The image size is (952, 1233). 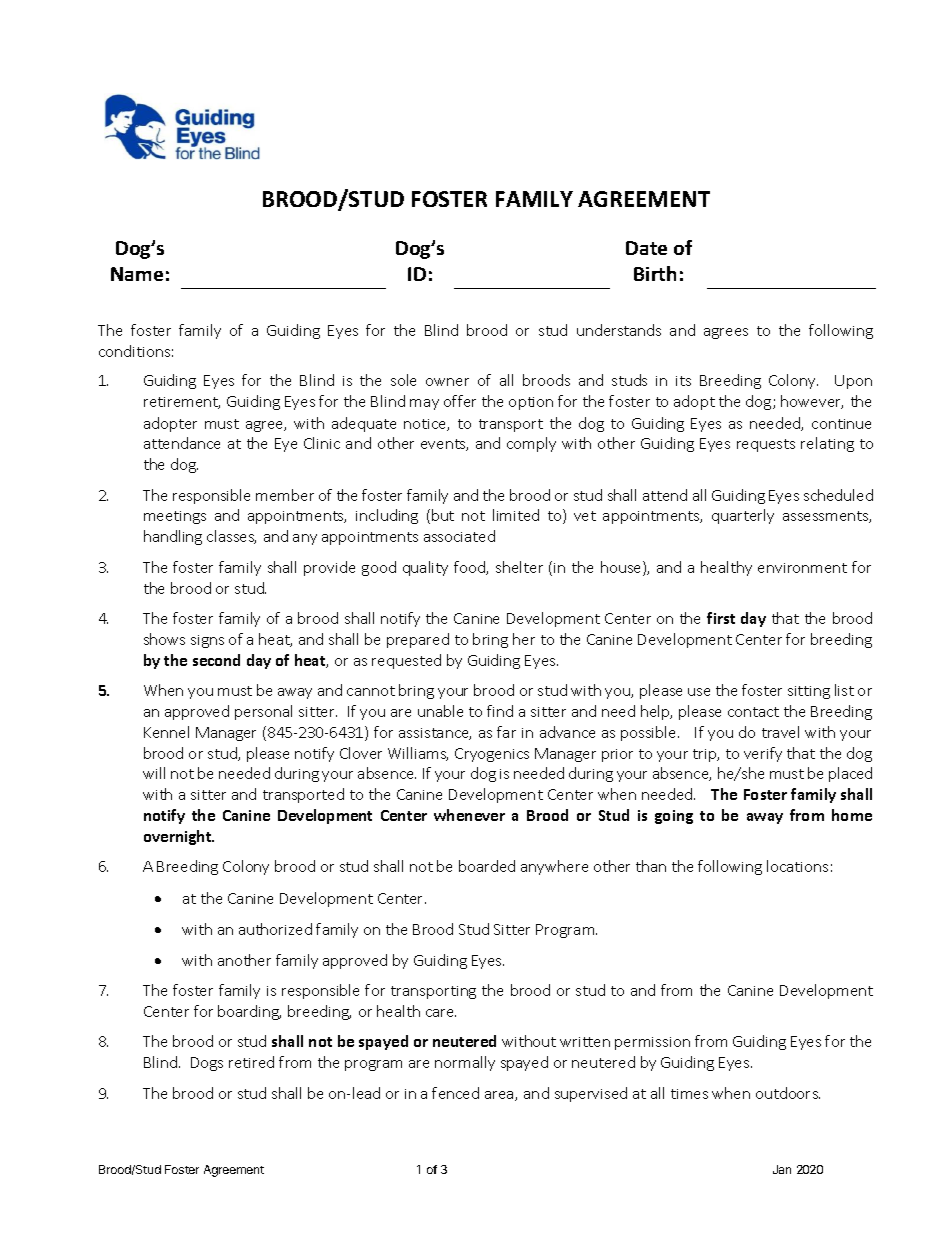 I want to click on find, so click(x=500, y=711).
